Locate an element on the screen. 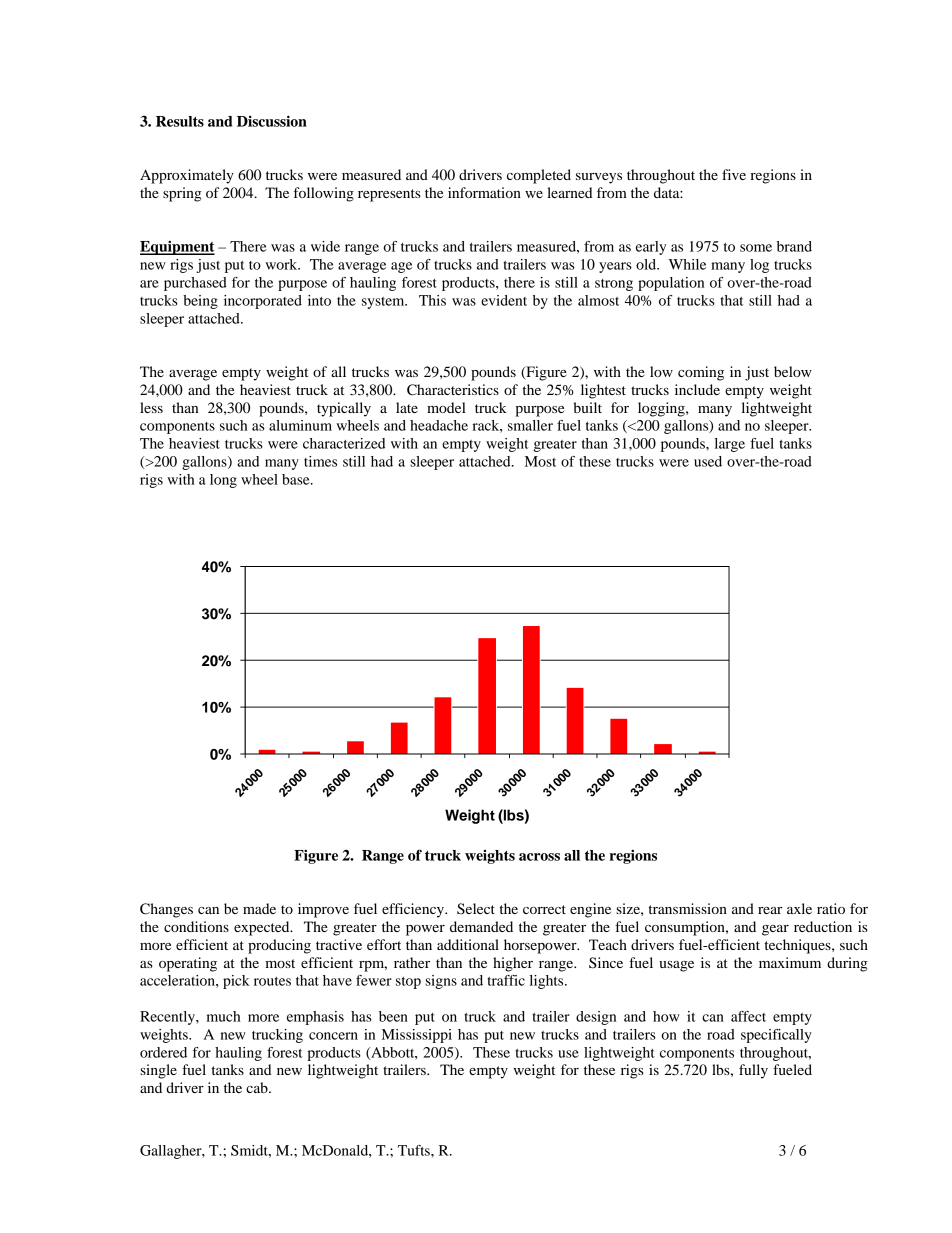 This screenshot has width=952, height=1233. long is located at coordinates (223, 481).
